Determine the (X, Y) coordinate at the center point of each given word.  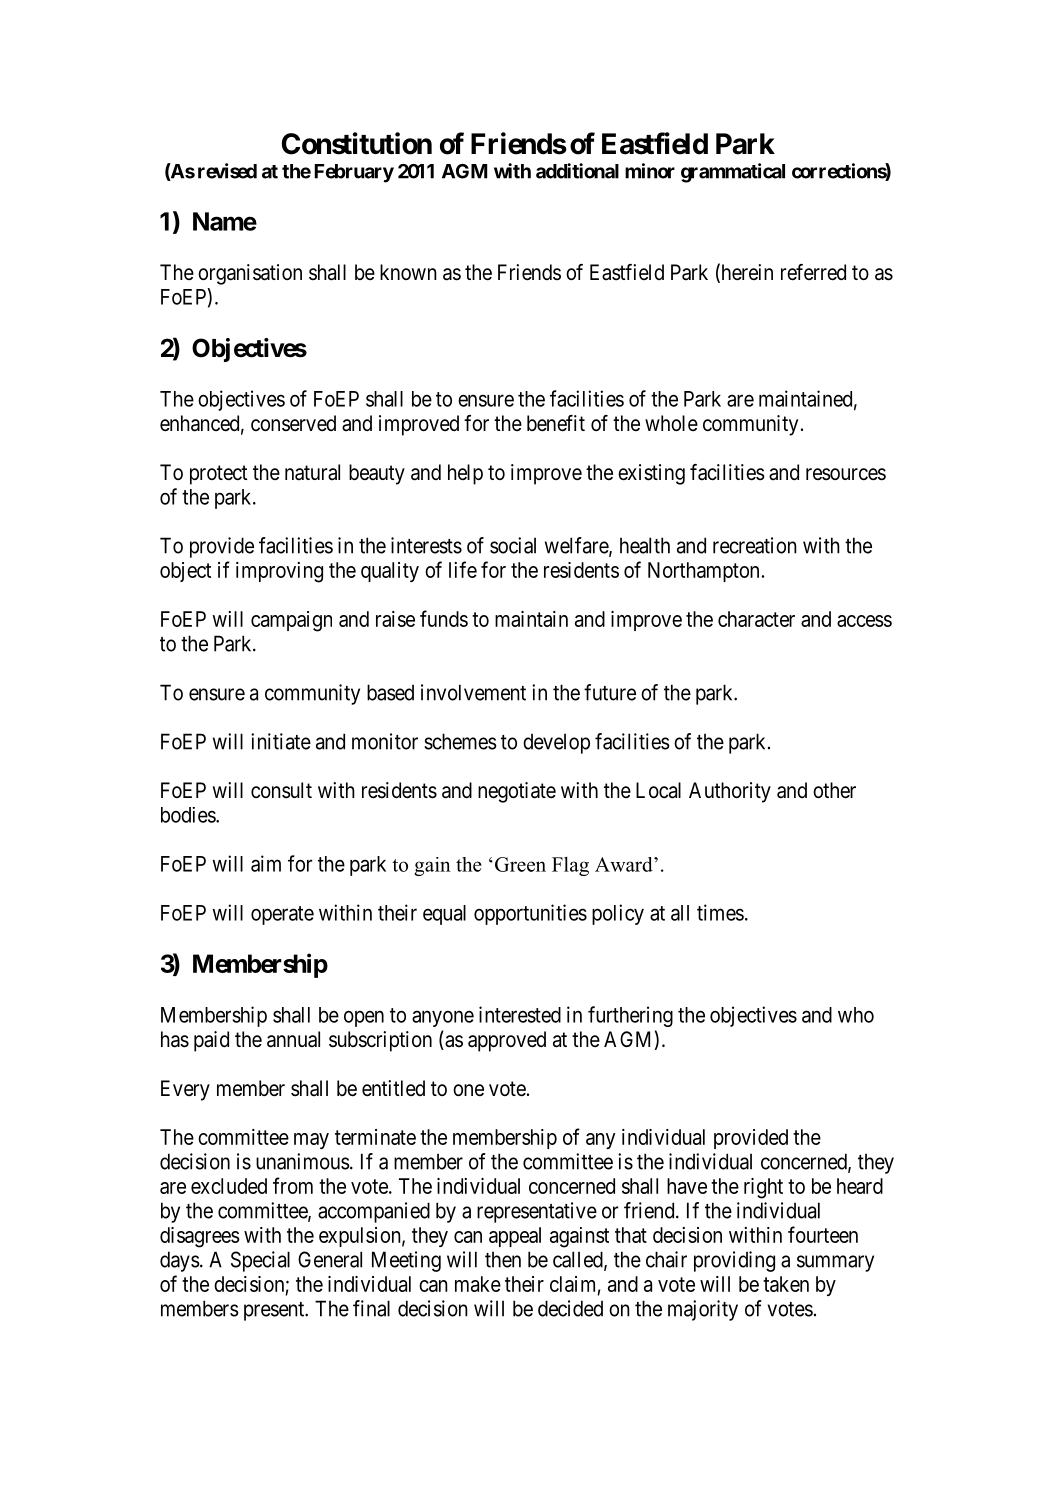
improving (279, 572)
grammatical (733, 173)
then (503, 1259)
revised (227, 171)
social (513, 545)
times (720, 912)
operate (282, 915)
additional (577, 171)
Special (260, 1261)
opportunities (530, 914)
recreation (755, 545)
